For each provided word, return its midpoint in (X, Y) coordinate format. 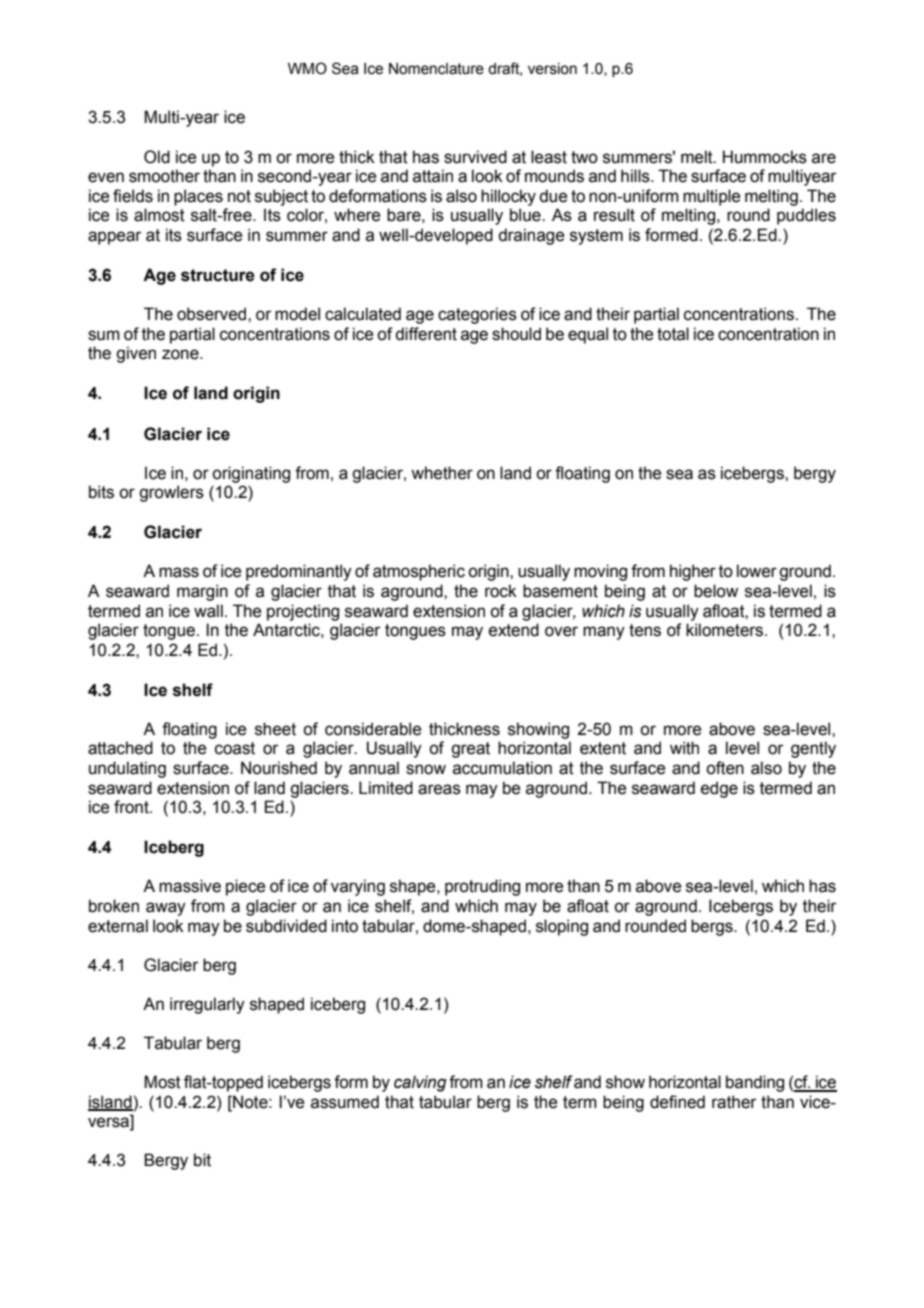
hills (636, 176)
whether (442, 473)
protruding (482, 887)
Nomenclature (436, 69)
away (166, 909)
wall (208, 611)
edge (719, 789)
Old (157, 157)
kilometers (726, 630)
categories (477, 315)
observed (213, 314)
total (673, 334)
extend (514, 630)
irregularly (207, 1005)
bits (101, 492)
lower (757, 571)
